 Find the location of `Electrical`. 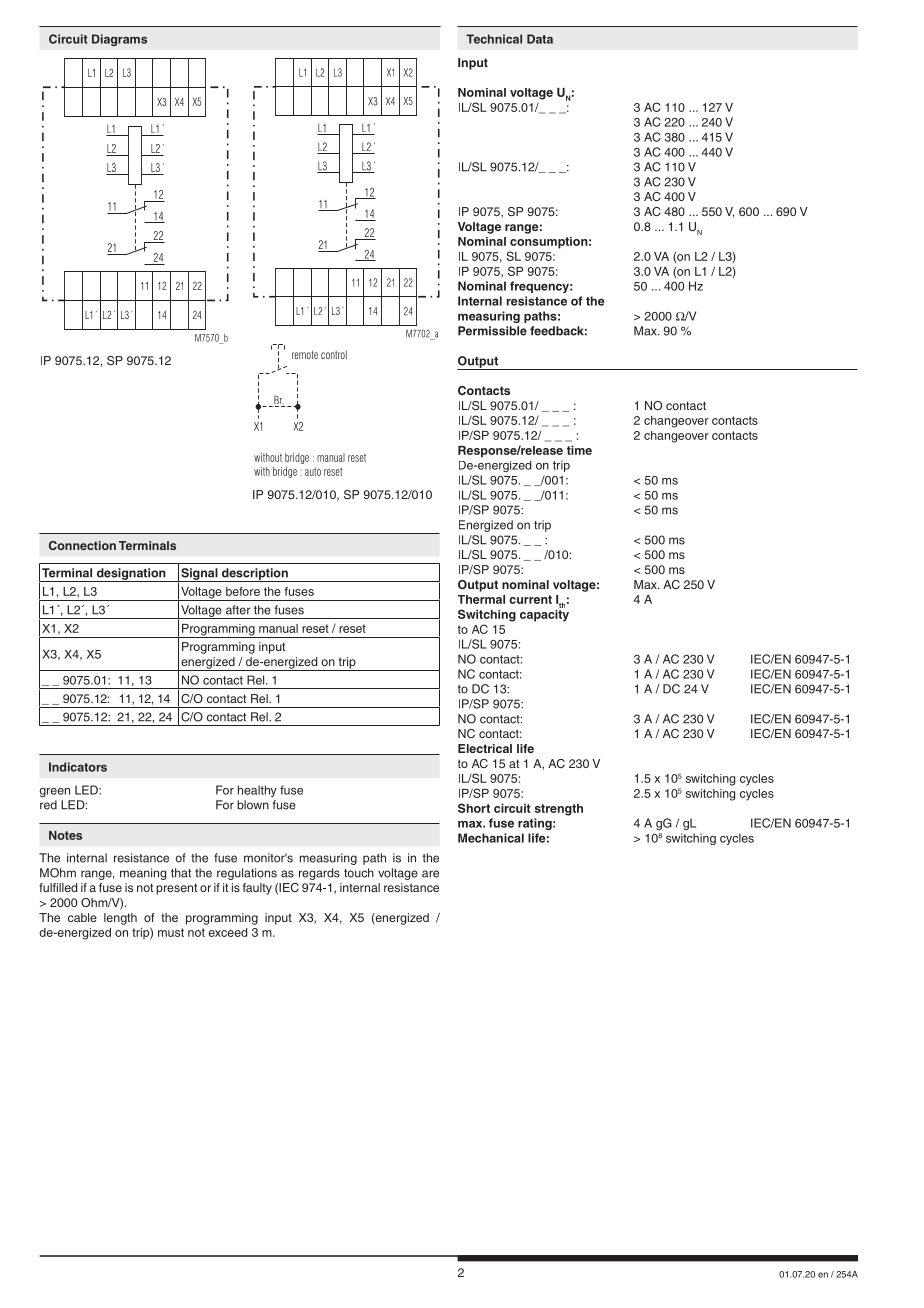

Electrical is located at coordinates (485, 748).
